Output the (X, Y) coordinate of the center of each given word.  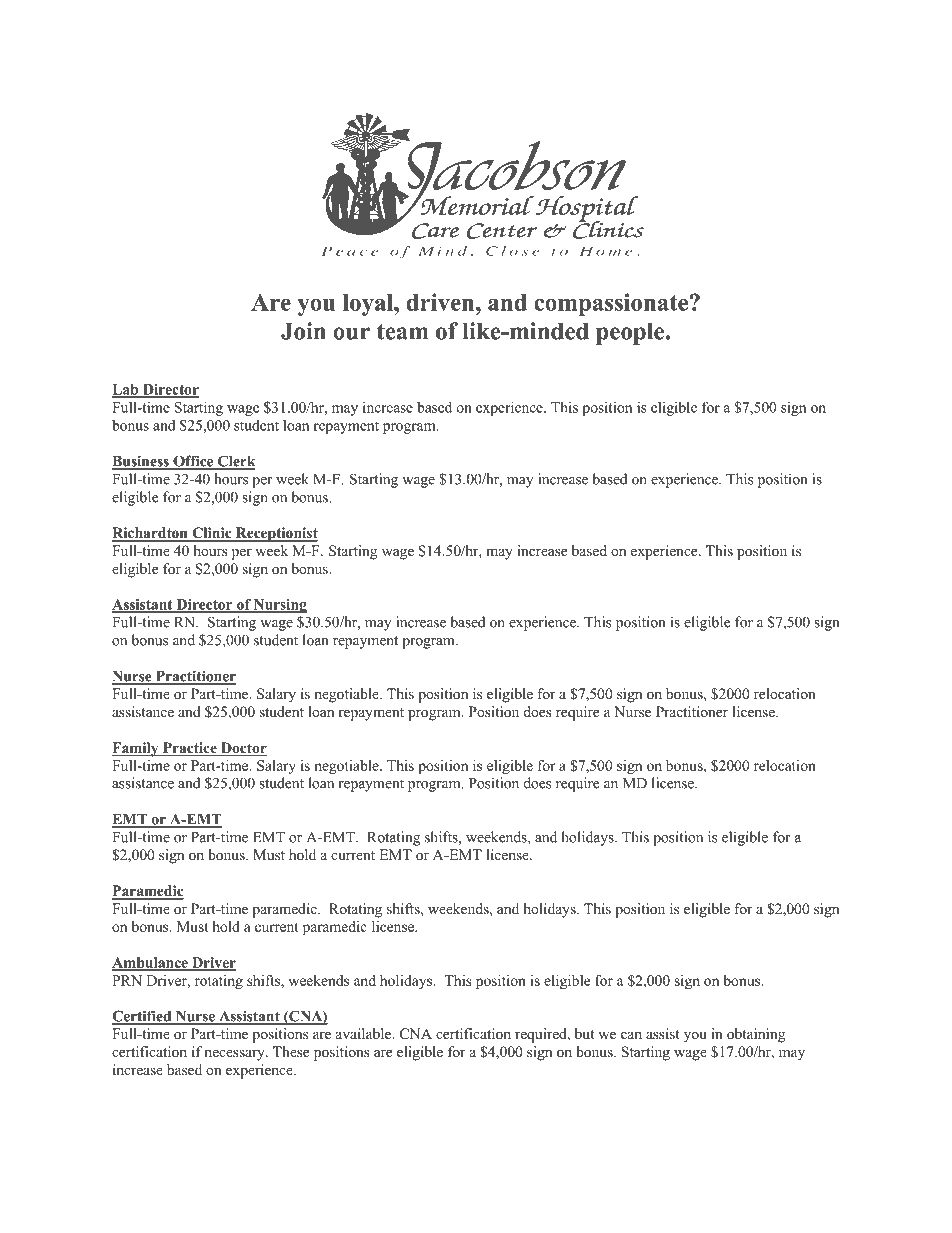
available (365, 1033)
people (631, 333)
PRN (127, 980)
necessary (235, 1055)
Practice (189, 749)
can (631, 1035)
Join (303, 331)
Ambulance (151, 963)
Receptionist (275, 534)
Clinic (212, 534)
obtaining (756, 1035)
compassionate (612, 304)
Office (193, 462)
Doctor (243, 749)
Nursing (279, 606)
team (402, 332)
